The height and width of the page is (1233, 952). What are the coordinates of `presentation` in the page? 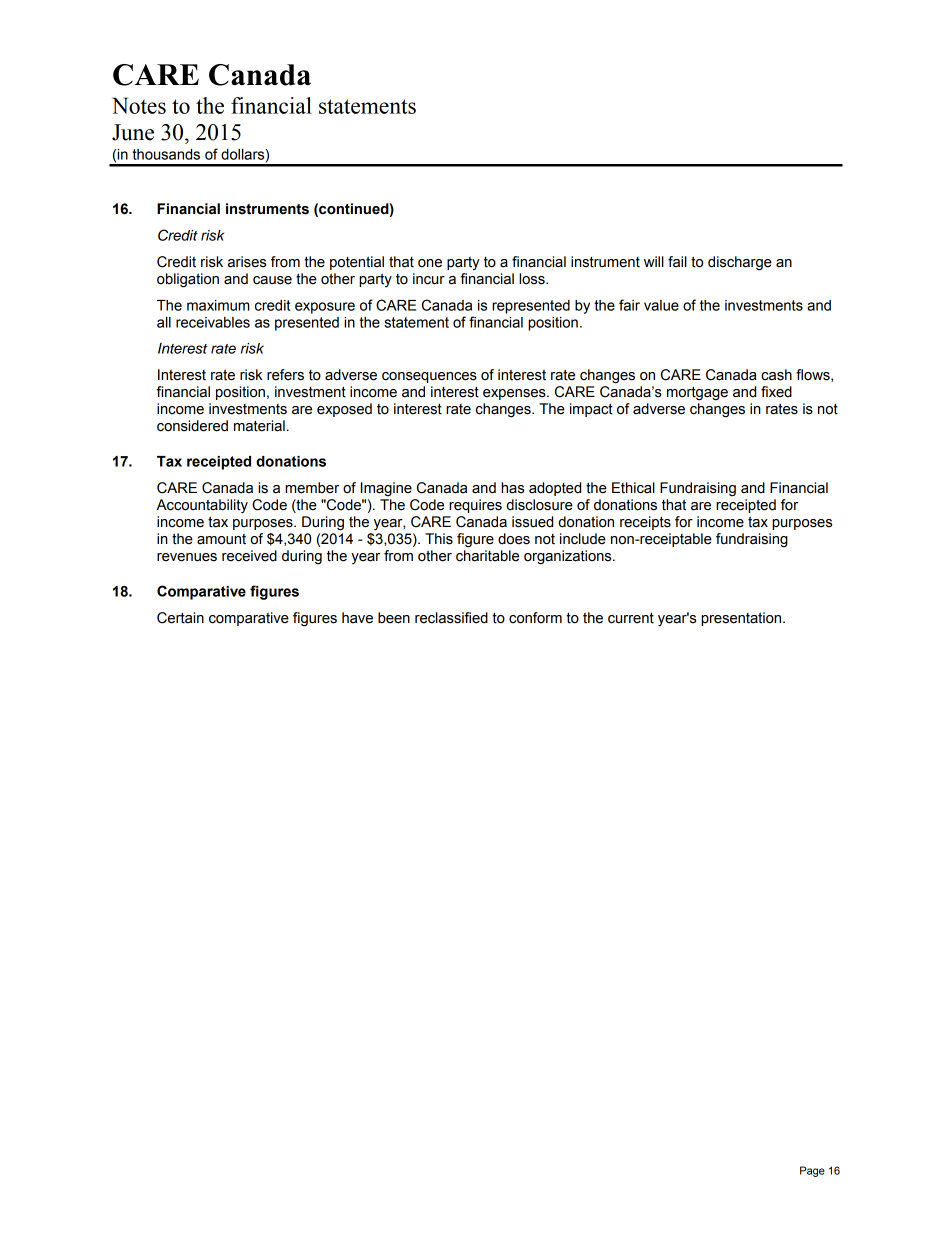 It's located at (742, 619).
